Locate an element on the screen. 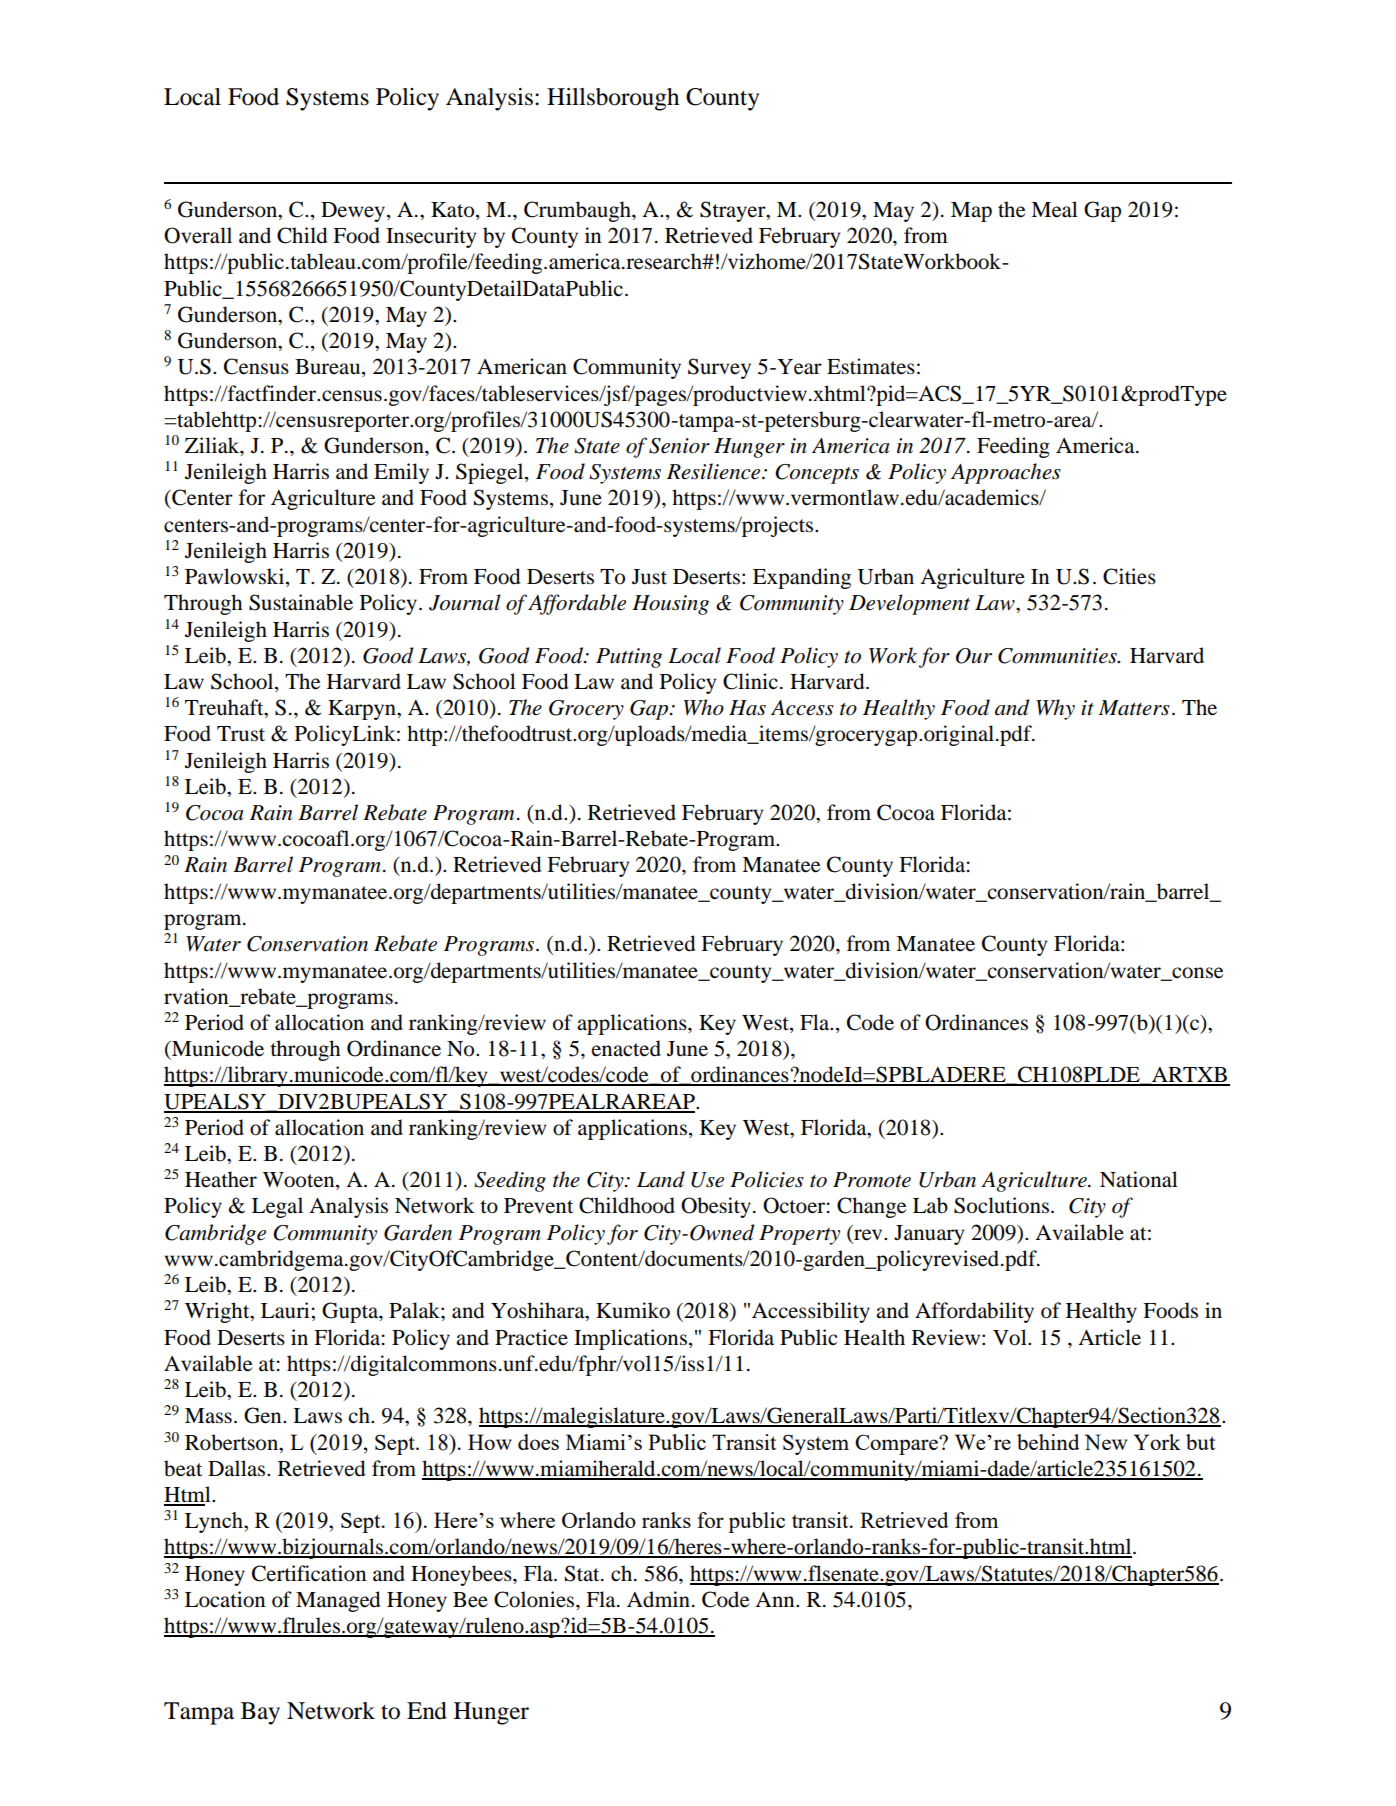  behind is located at coordinates (1048, 1442).
